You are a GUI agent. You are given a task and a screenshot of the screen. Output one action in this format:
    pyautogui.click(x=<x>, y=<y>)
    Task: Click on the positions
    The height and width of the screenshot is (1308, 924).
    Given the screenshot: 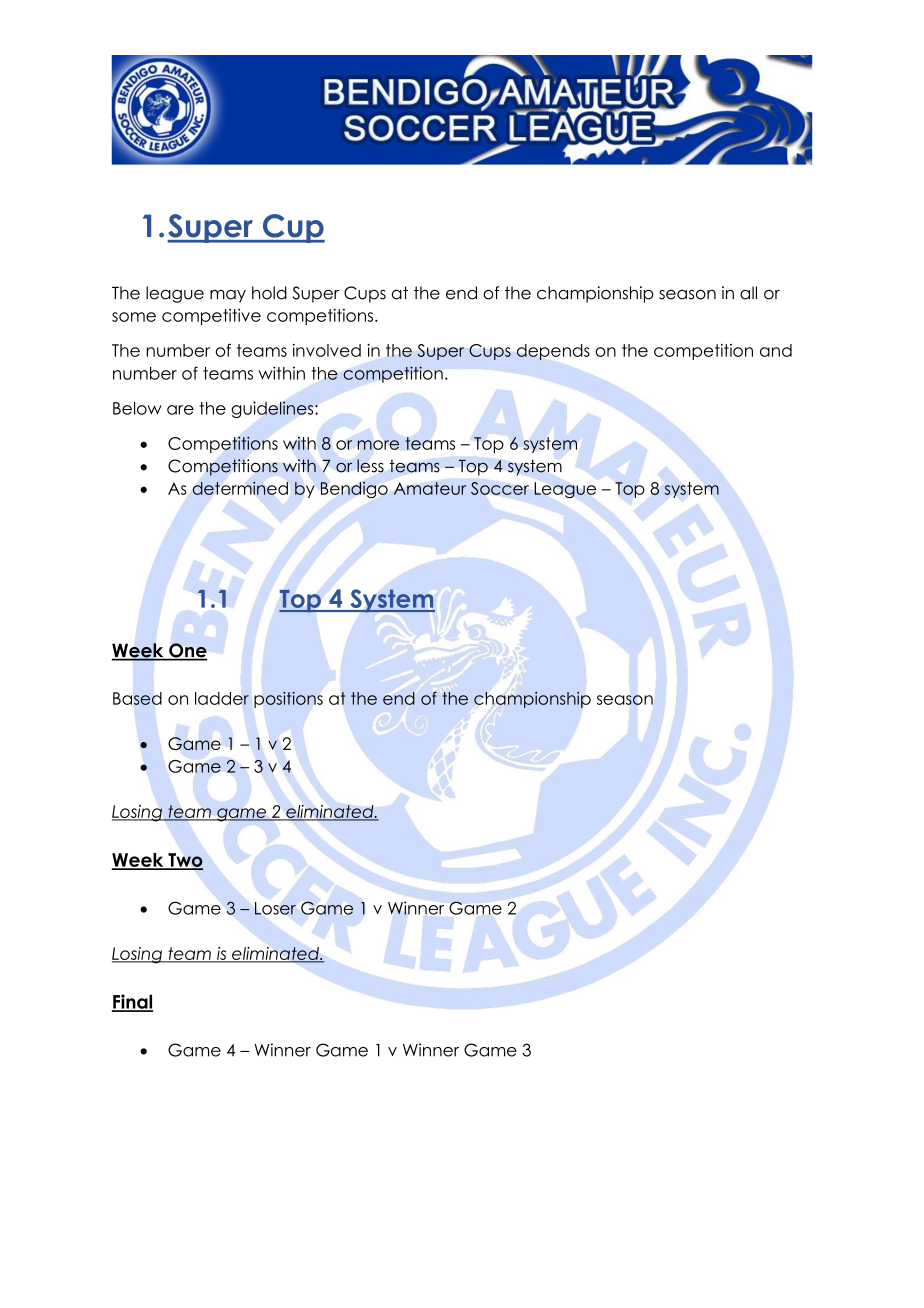 What is the action you would take?
    pyautogui.click(x=288, y=700)
